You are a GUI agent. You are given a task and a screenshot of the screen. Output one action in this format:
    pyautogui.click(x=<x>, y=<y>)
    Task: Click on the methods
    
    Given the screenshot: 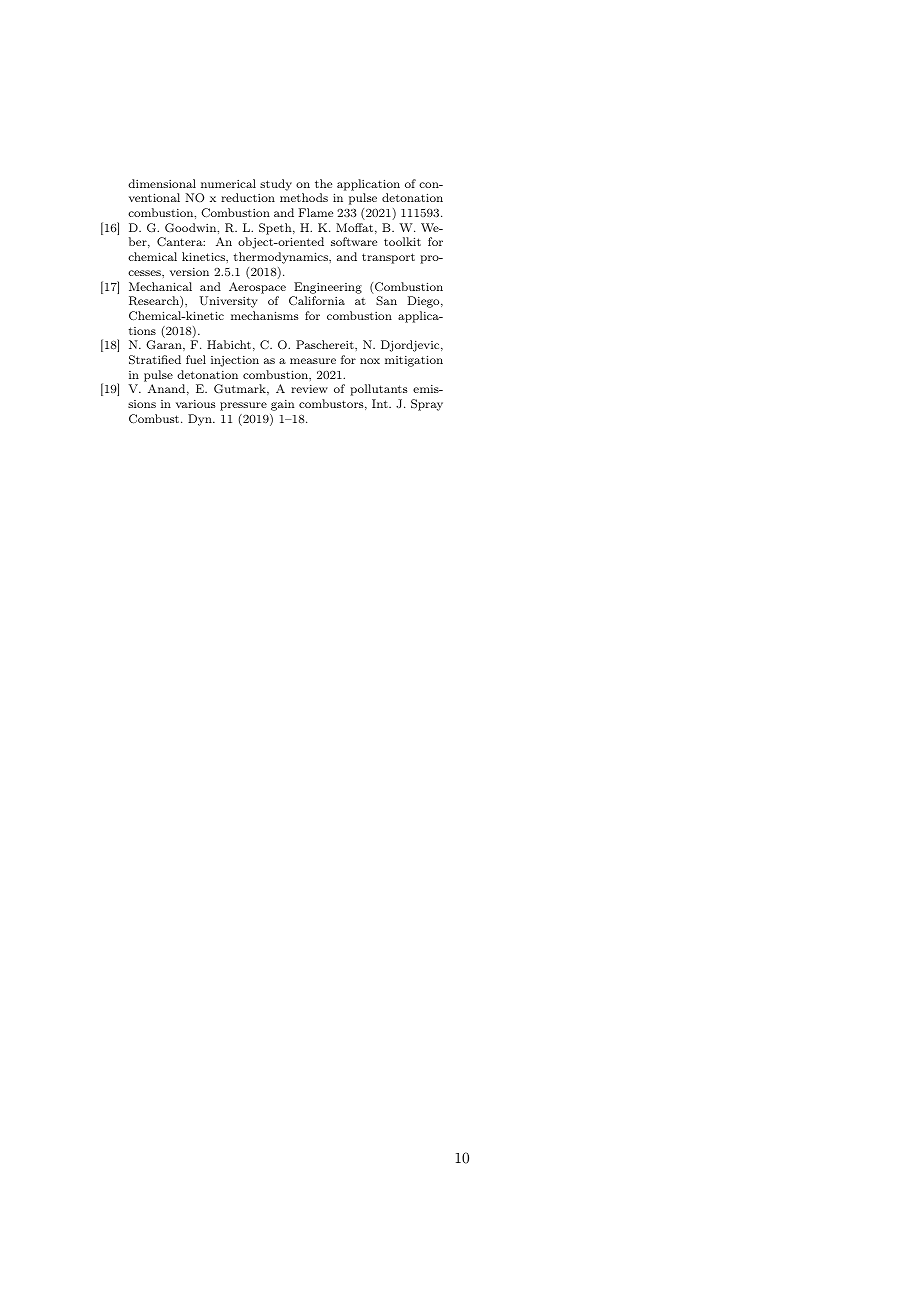 What is the action you would take?
    pyautogui.click(x=304, y=197)
